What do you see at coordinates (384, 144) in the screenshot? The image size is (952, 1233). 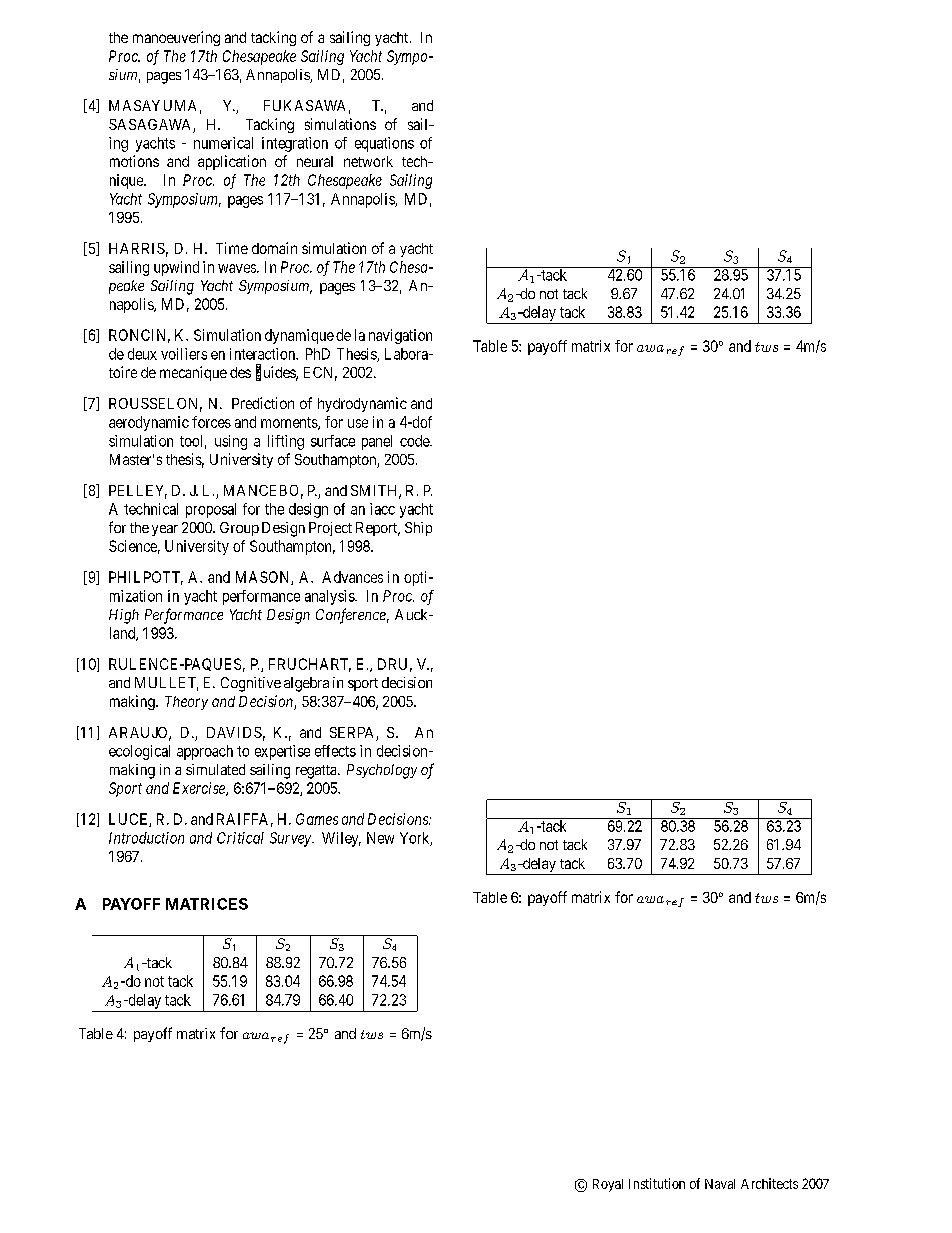 I see `equations` at bounding box center [384, 144].
